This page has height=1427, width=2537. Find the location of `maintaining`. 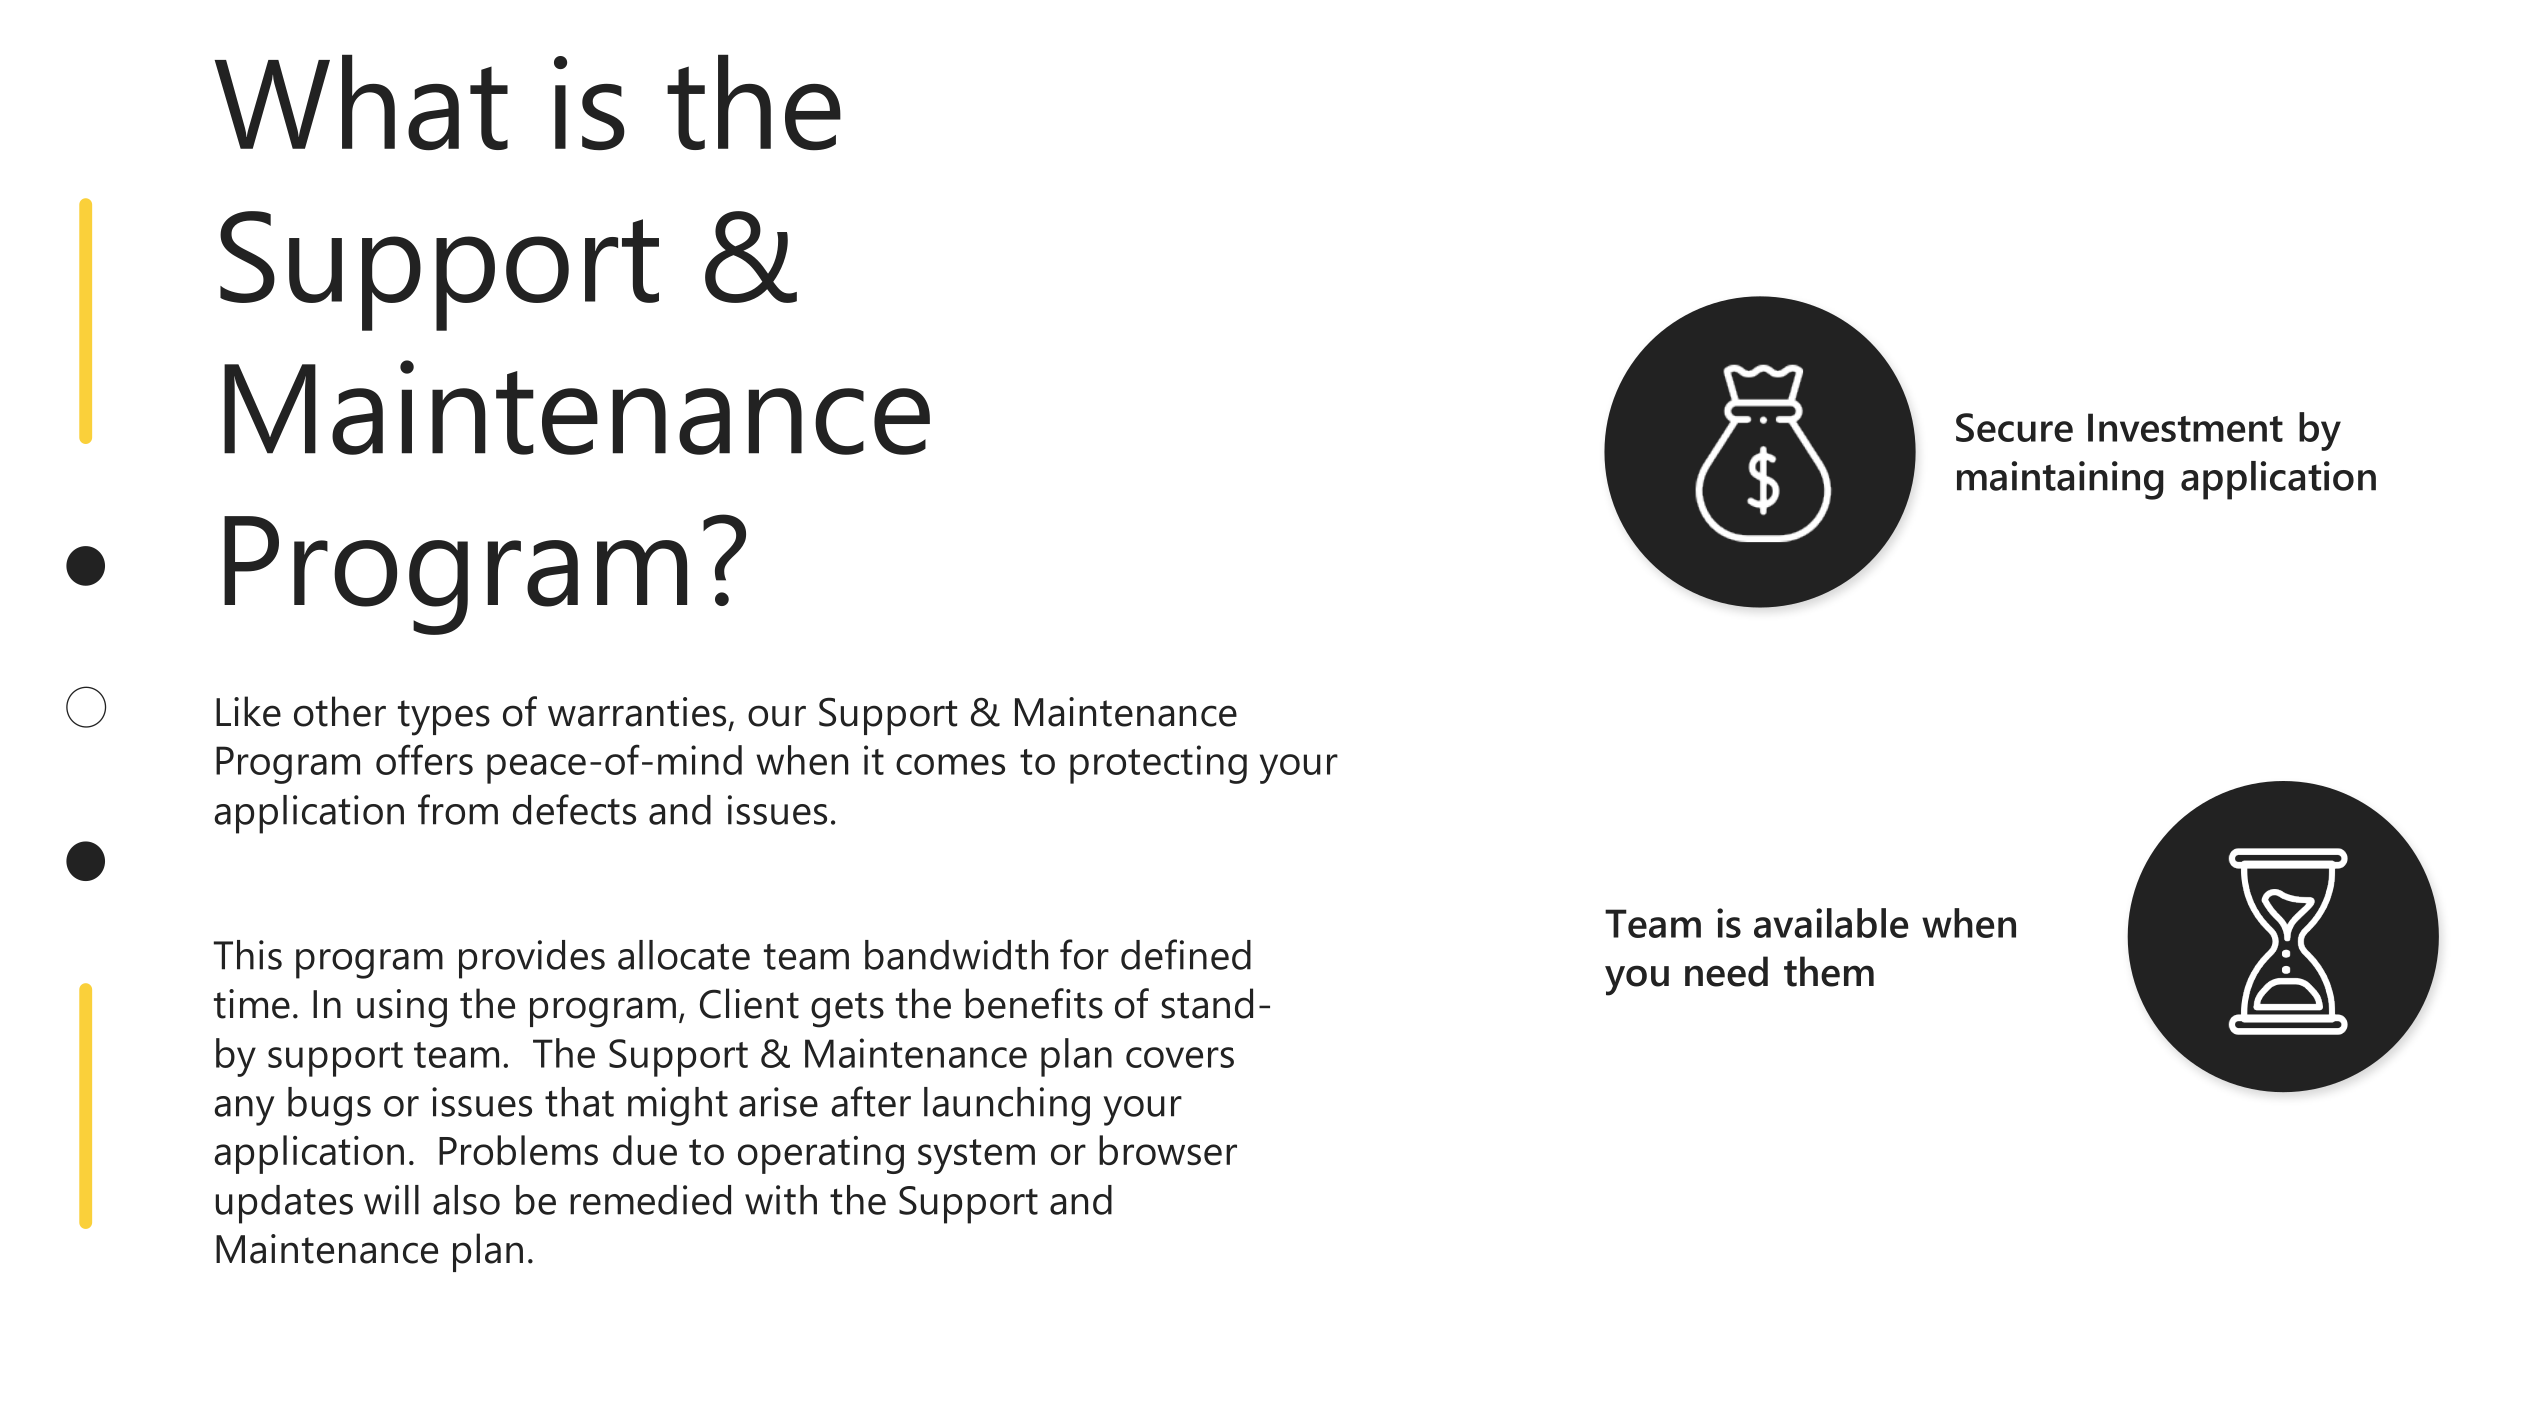

maintaining is located at coordinates (2060, 480).
